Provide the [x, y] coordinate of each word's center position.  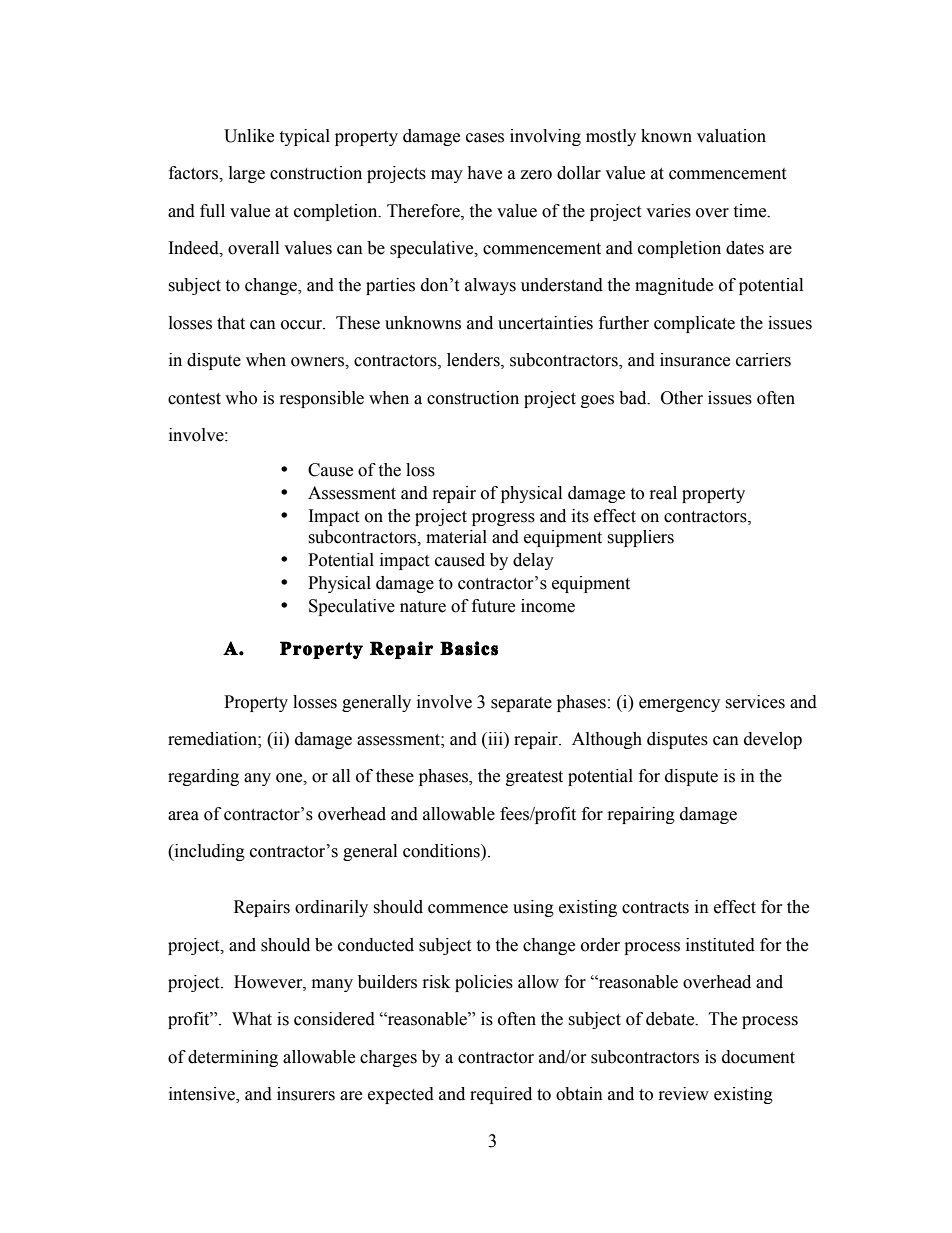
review [684, 1094]
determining [233, 1058]
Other [682, 398]
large [247, 174]
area [183, 816]
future [493, 606]
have [484, 173]
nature [423, 607]
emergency [679, 705]
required [501, 1095]
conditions [442, 851]
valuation [731, 136]
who [241, 398]
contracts [655, 908]
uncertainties [545, 323]
